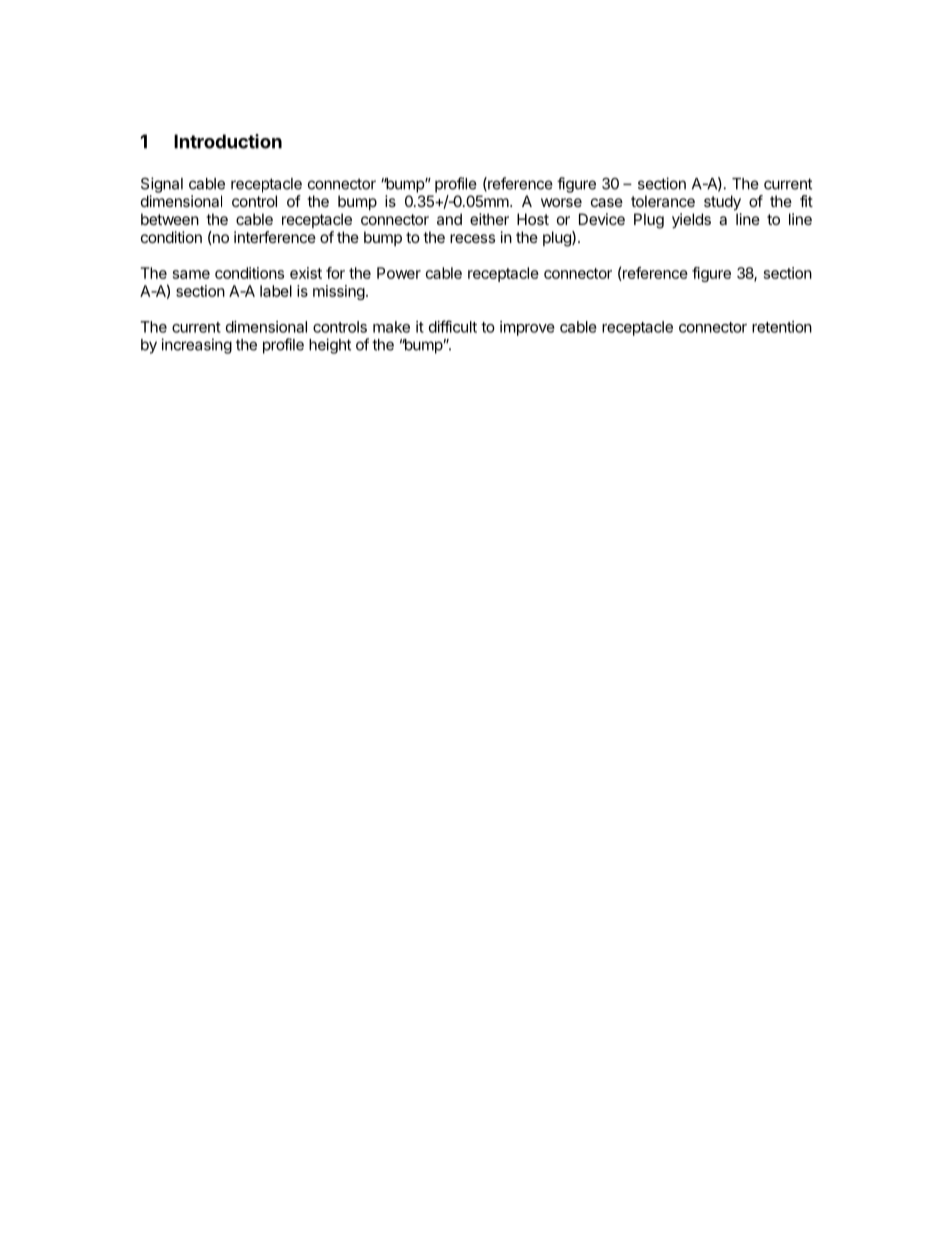  What do you see at coordinates (561, 202) in the screenshot?
I see `worse` at bounding box center [561, 202].
